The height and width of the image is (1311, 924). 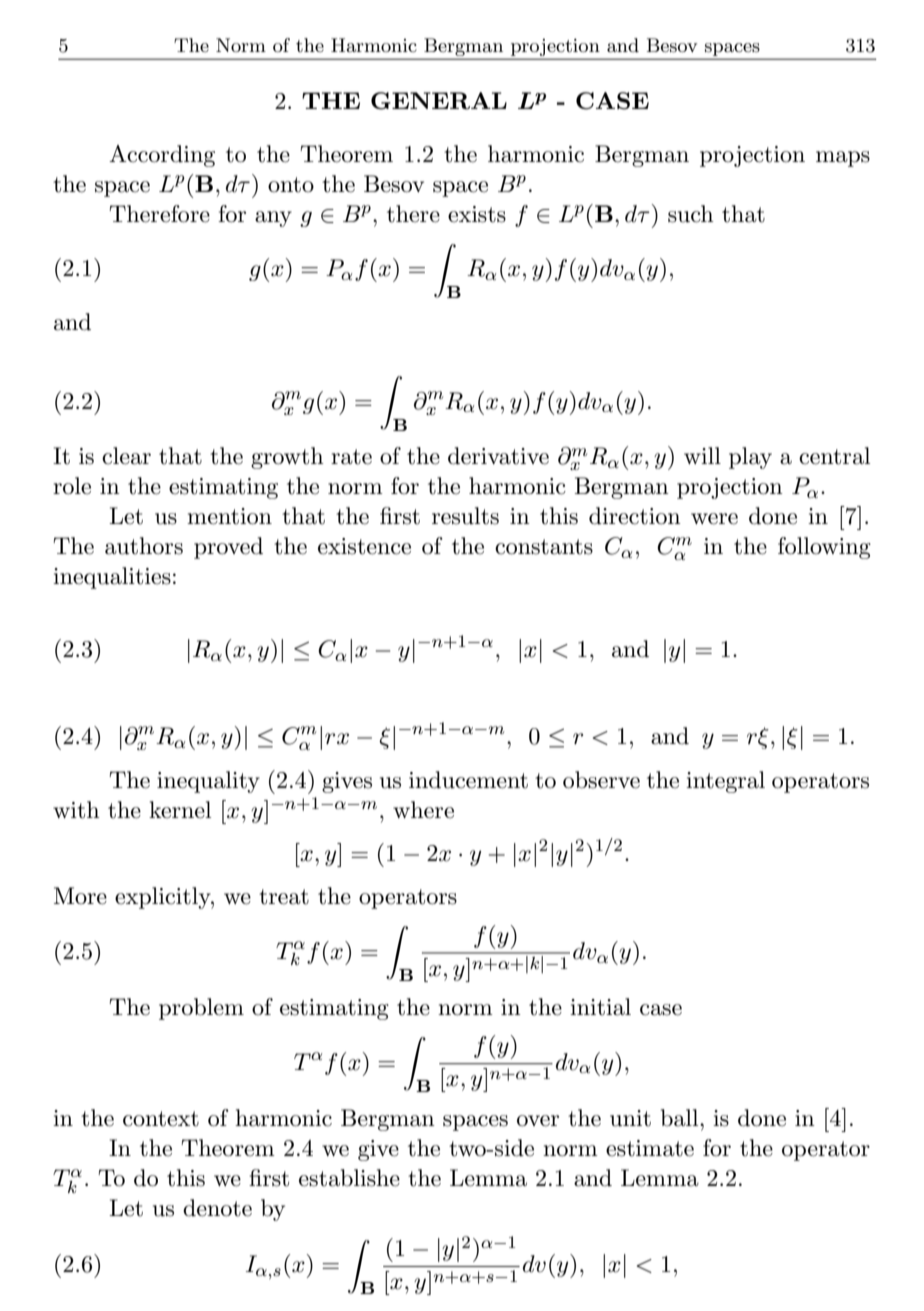 I want to click on integral, so click(x=725, y=782).
